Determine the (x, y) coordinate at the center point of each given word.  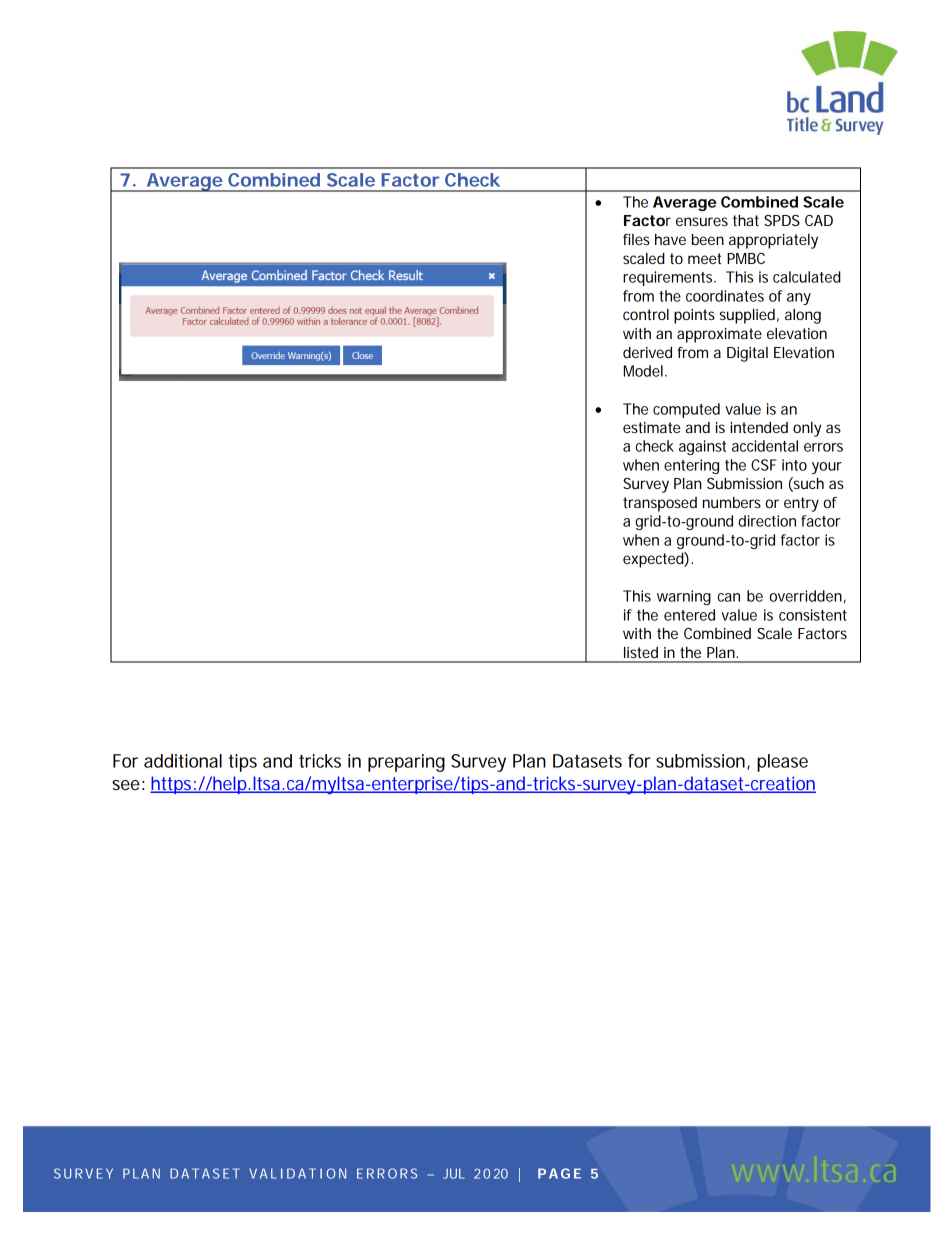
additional (183, 761)
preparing (406, 763)
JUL (454, 1173)
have (670, 239)
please (782, 763)
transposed (660, 504)
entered (689, 615)
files (636, 239)
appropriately (773, 241)
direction (767, 521)
